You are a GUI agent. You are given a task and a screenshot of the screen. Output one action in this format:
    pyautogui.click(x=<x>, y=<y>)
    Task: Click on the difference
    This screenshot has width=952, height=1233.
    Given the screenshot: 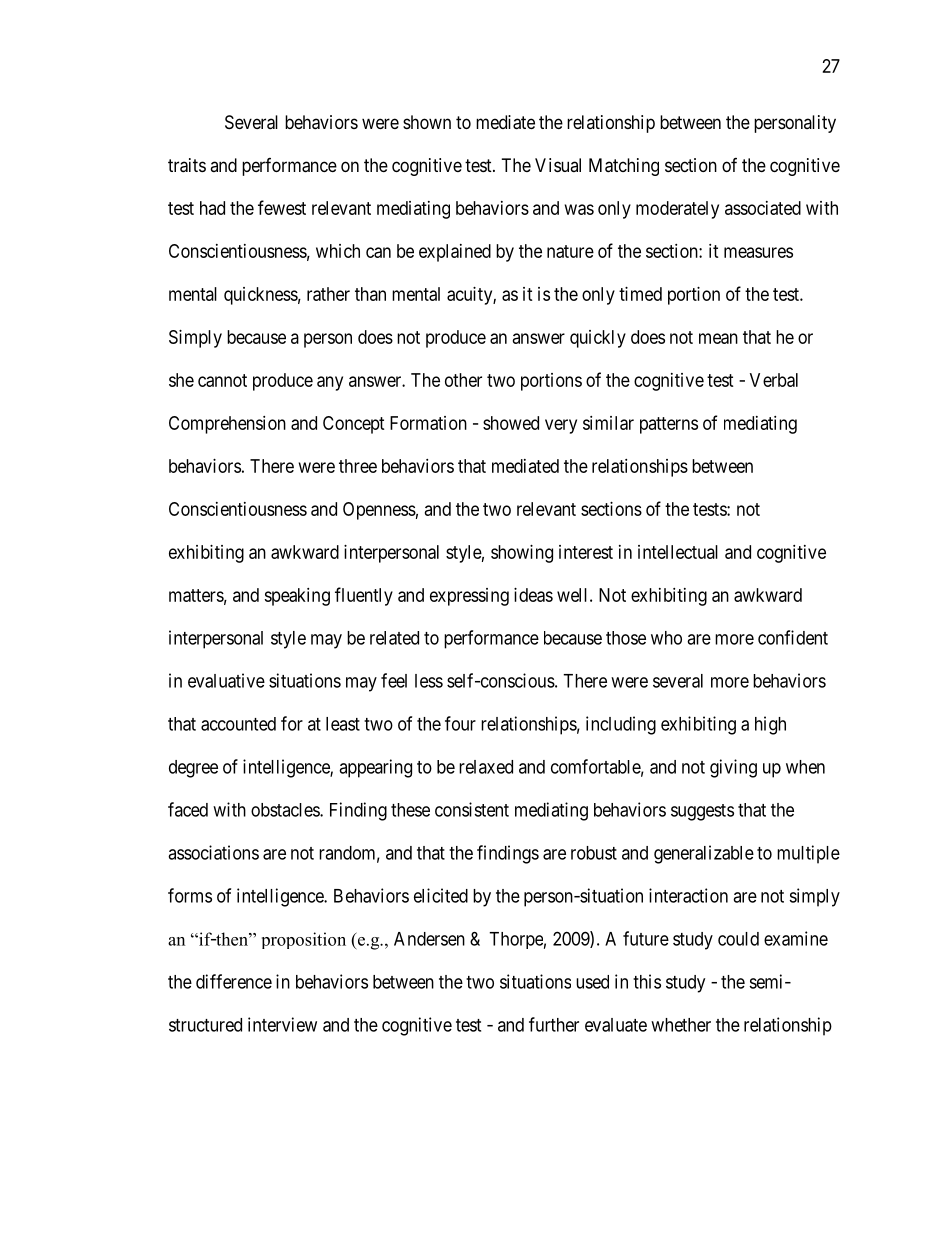 What is the action you would take?
    pyautogui.click(x=234, y=981)
